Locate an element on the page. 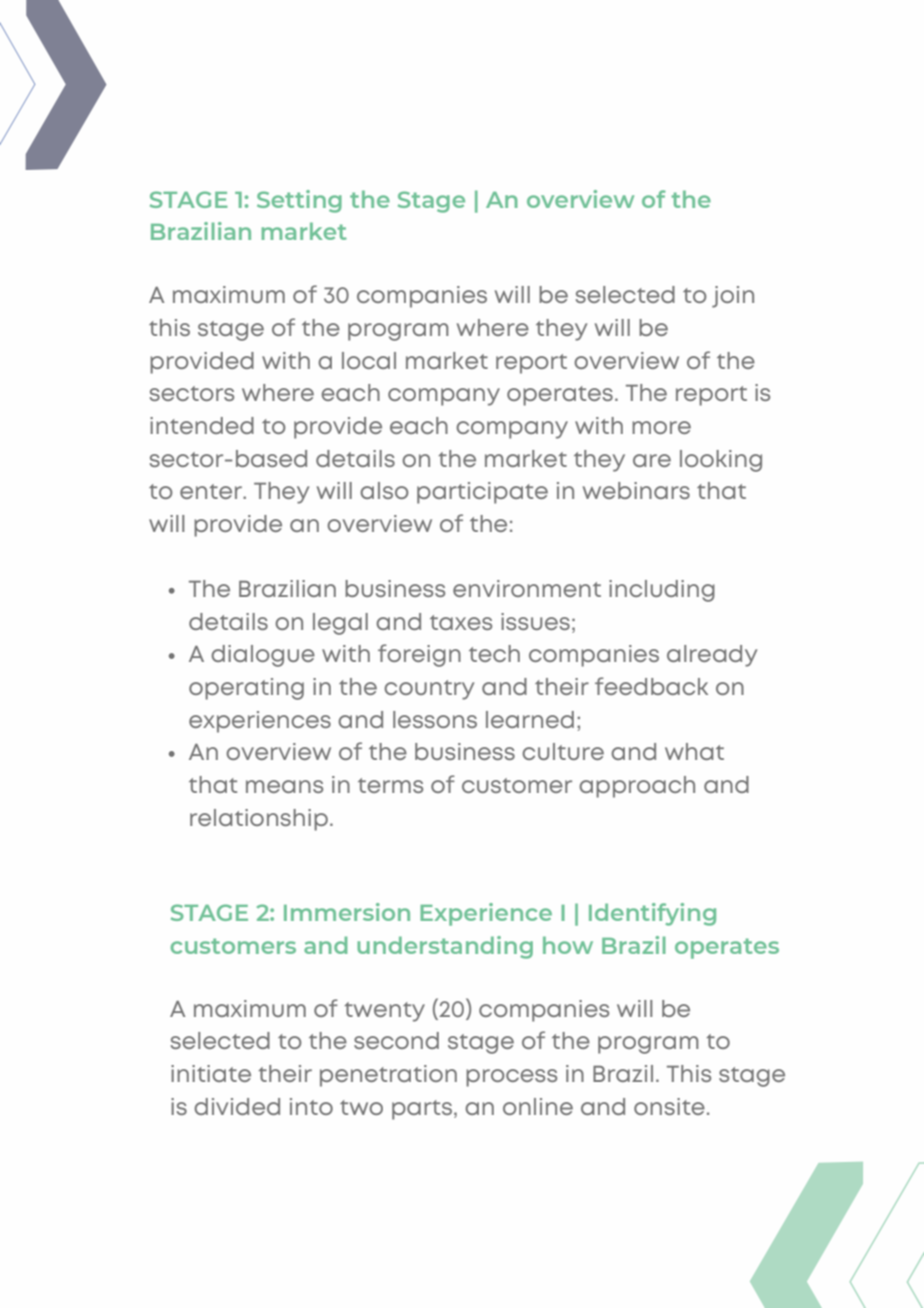 This page has height=1308, width=924. divided is located at coordinates (237, 1106).
